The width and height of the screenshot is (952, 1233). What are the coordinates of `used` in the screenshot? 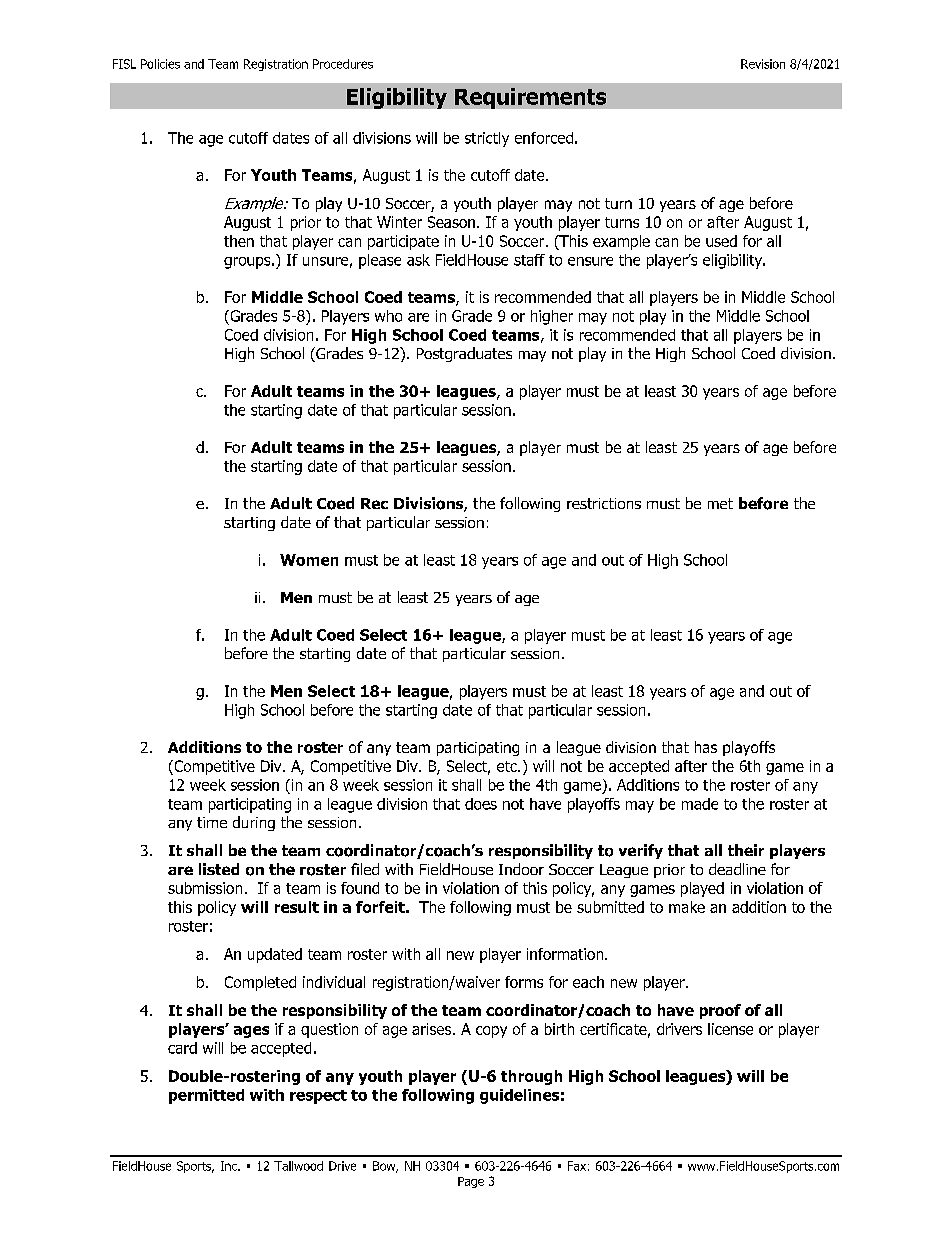 It's located at (721, 241).
